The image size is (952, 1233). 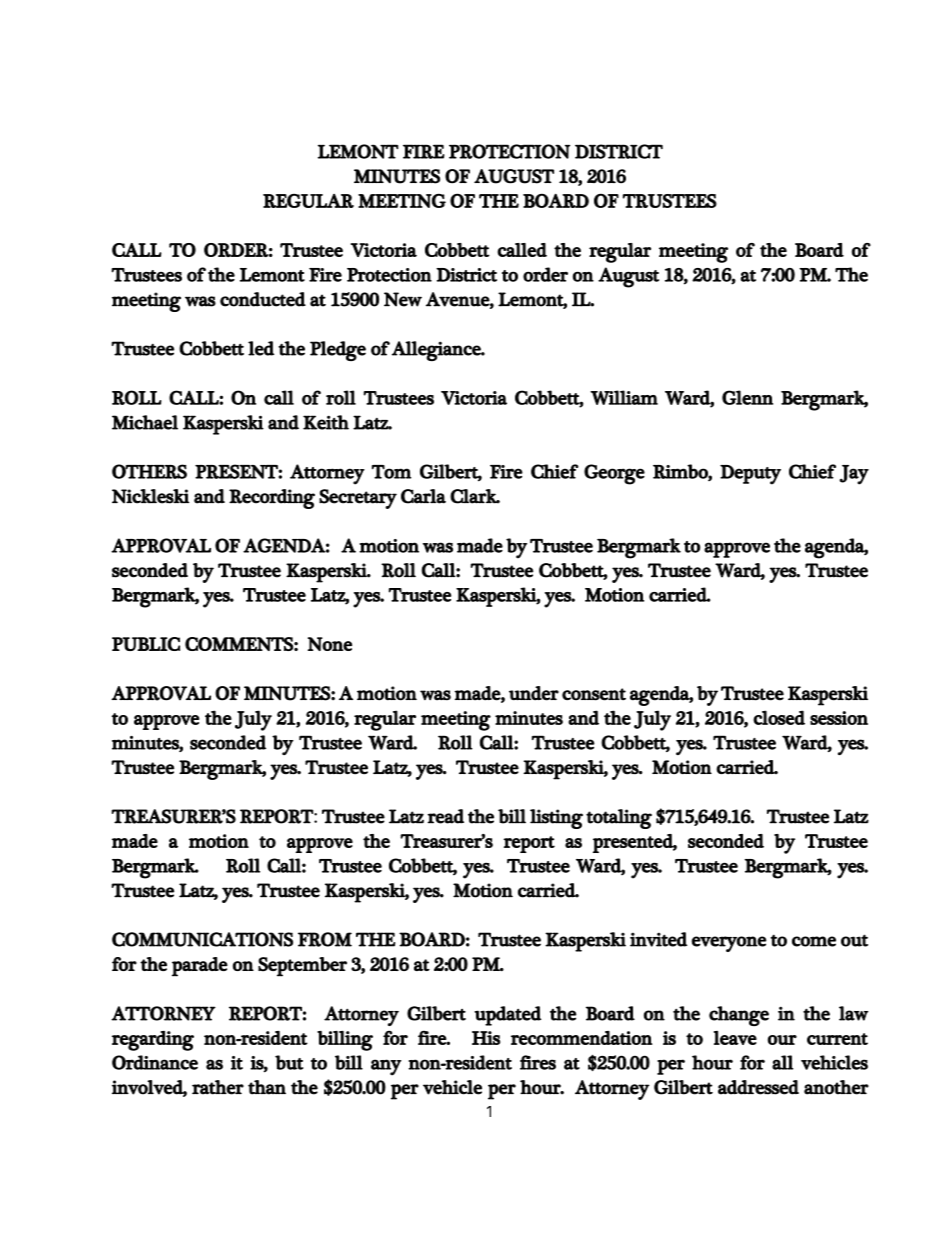 What do you see at coordinates (619, 819) in the document?
I see `totaling` at bounding box center [619, 819].
